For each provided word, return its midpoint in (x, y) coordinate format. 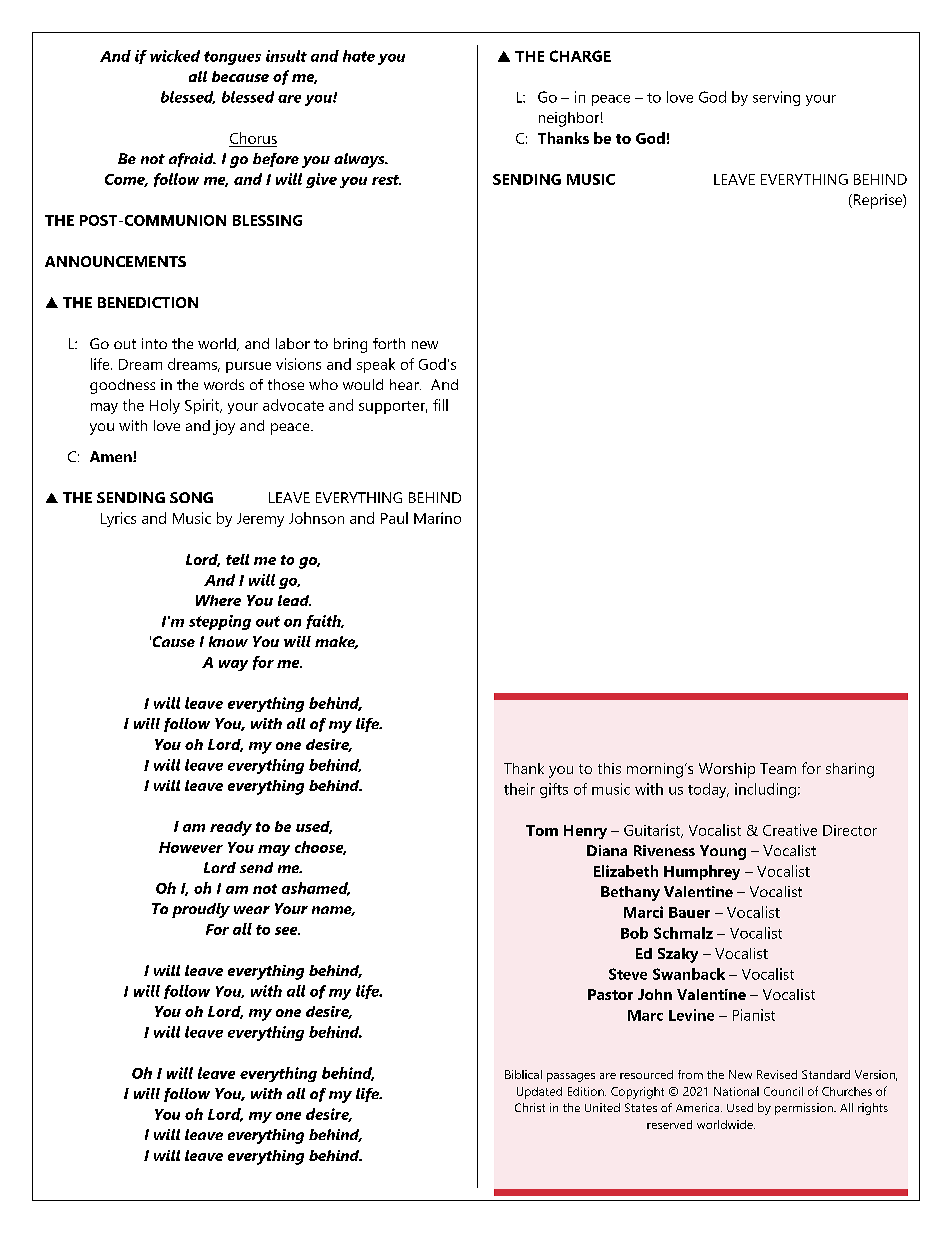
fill (440, 405)
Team (778, 768)
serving (776, 98)
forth (389, 343)
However (191, 847)
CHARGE (580, 56)
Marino (437, 518)
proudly (201, 910)
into (154, 343)
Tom (542, 830)
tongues (232, 58)
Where (218, 600)
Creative (790, 830)
